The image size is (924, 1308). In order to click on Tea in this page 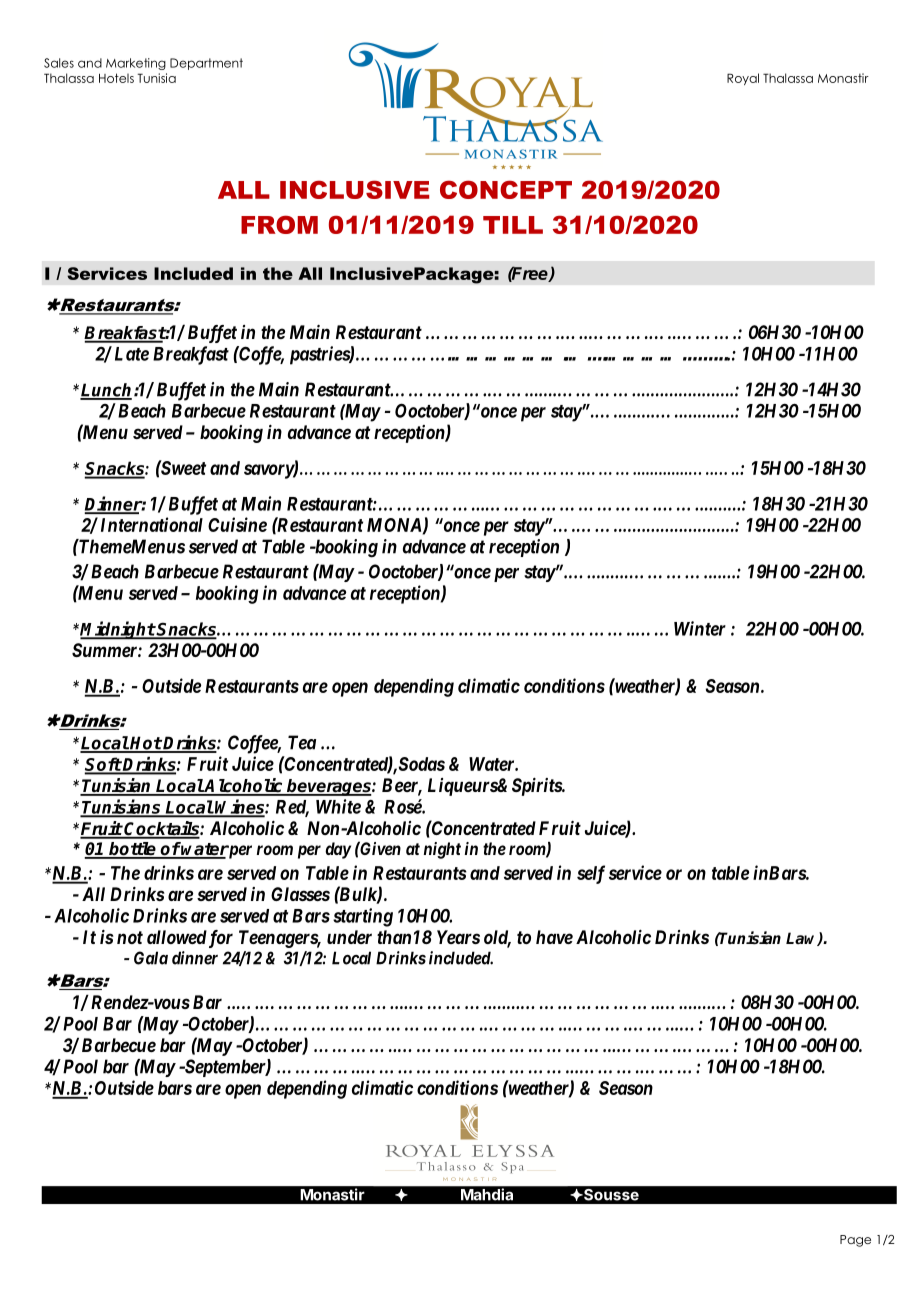, I will do `click(302, 742)`.
